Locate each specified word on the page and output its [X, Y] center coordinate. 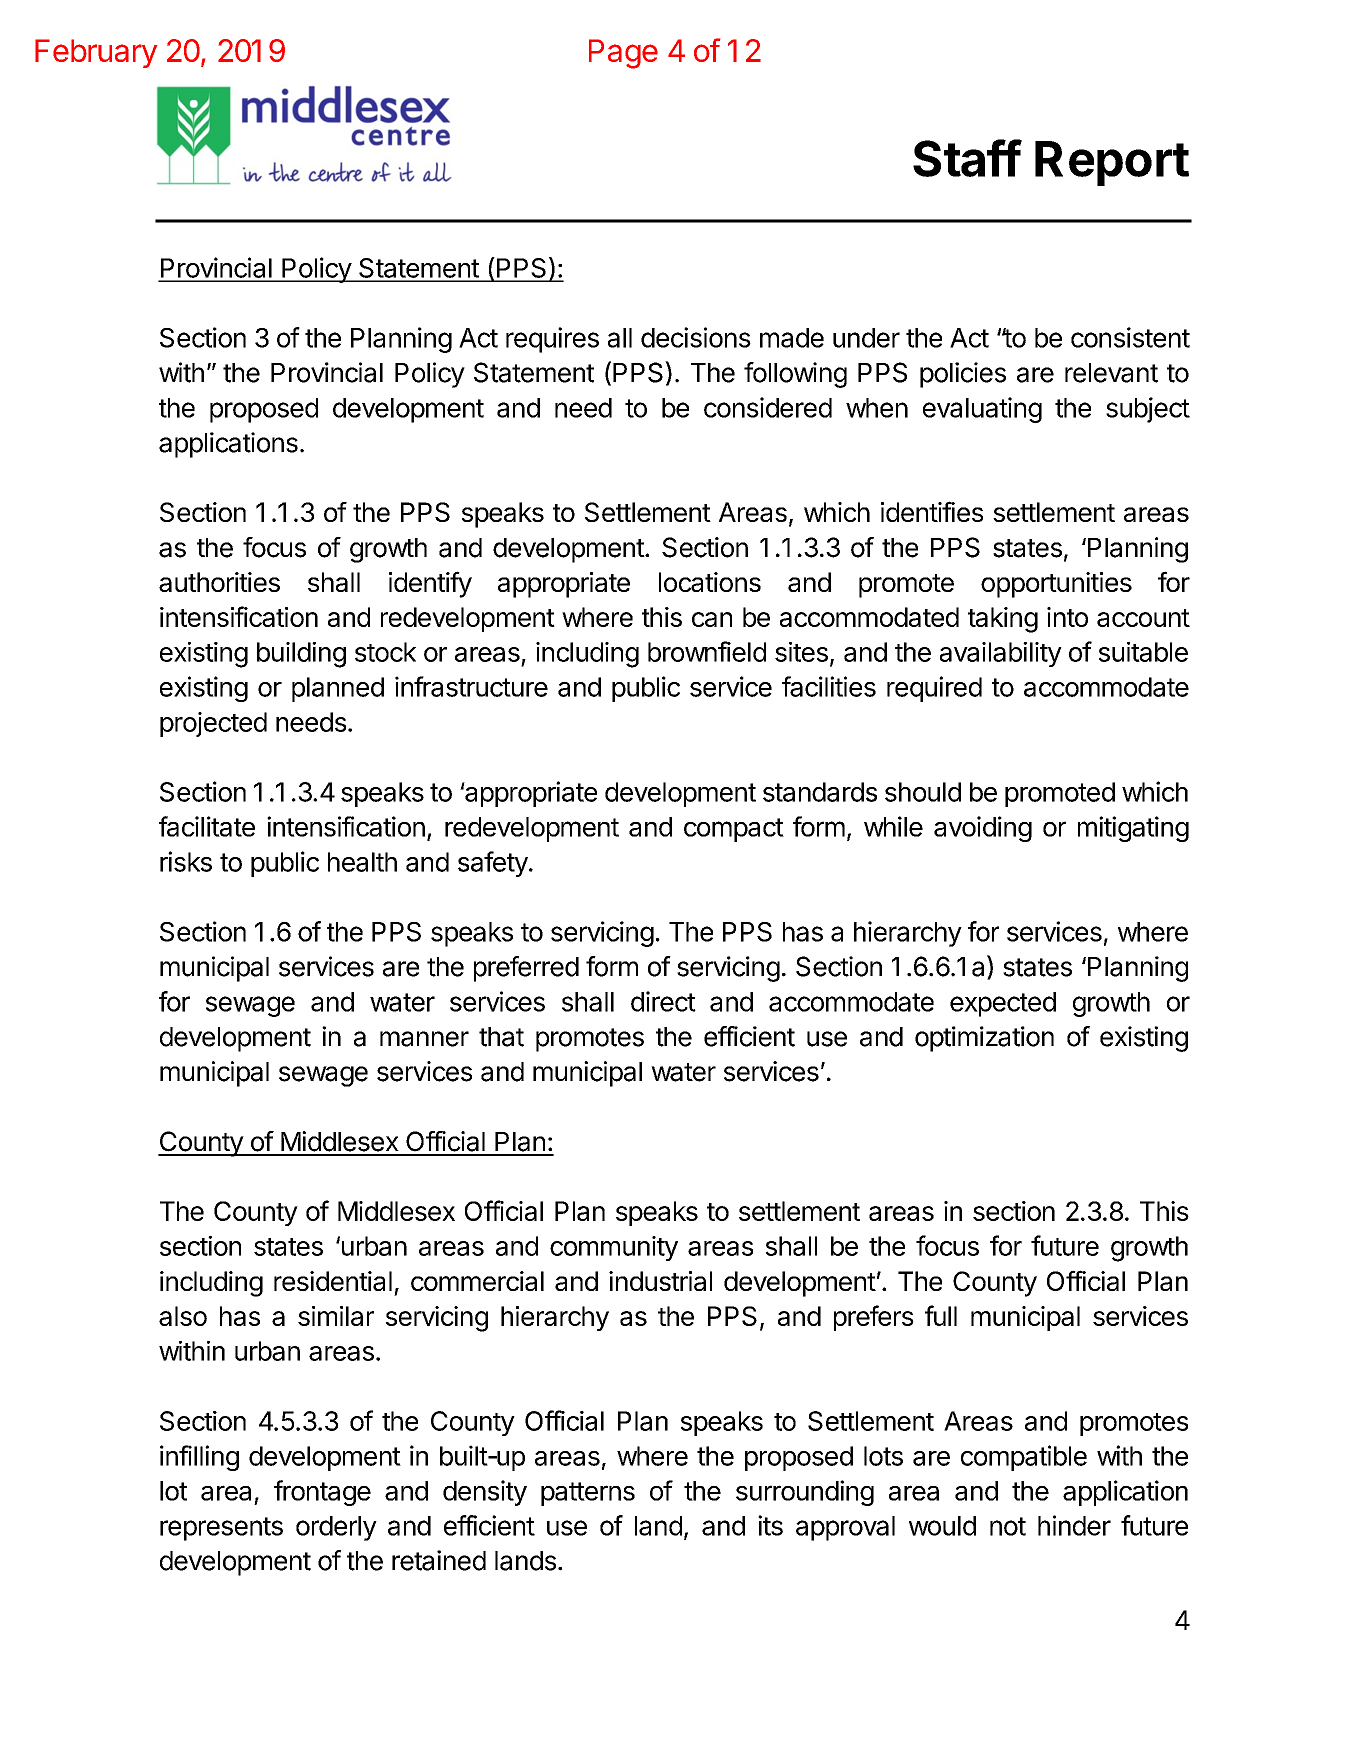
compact [734, 830]
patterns [588, 1494]
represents [221, 1529]
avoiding [983, 829]
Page [623, 54]
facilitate [207, 826]
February [96, 53]
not [1008, 1526]
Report [1112, 163]
